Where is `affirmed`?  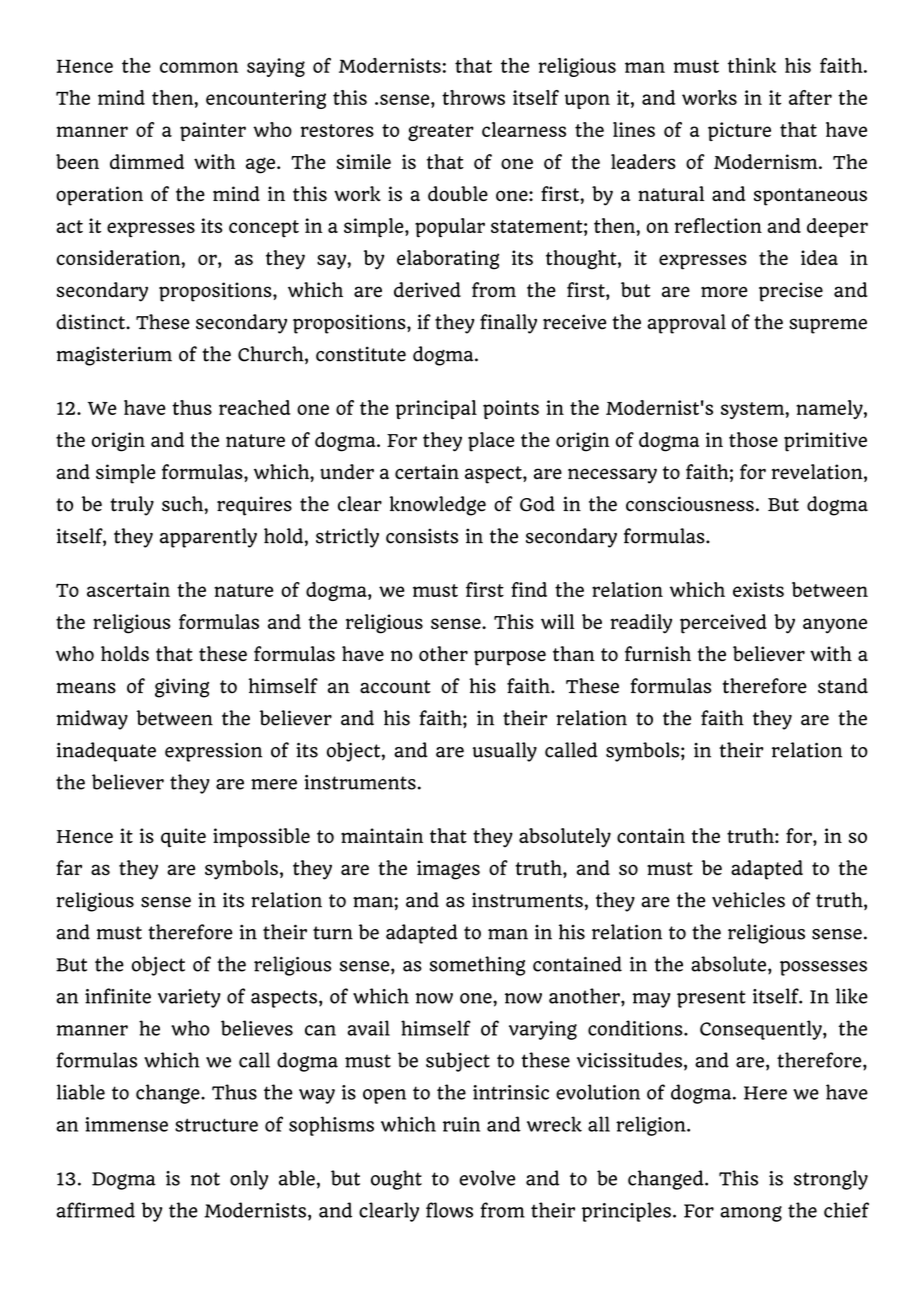 affirmed is located at coordinates (95, 1210).
